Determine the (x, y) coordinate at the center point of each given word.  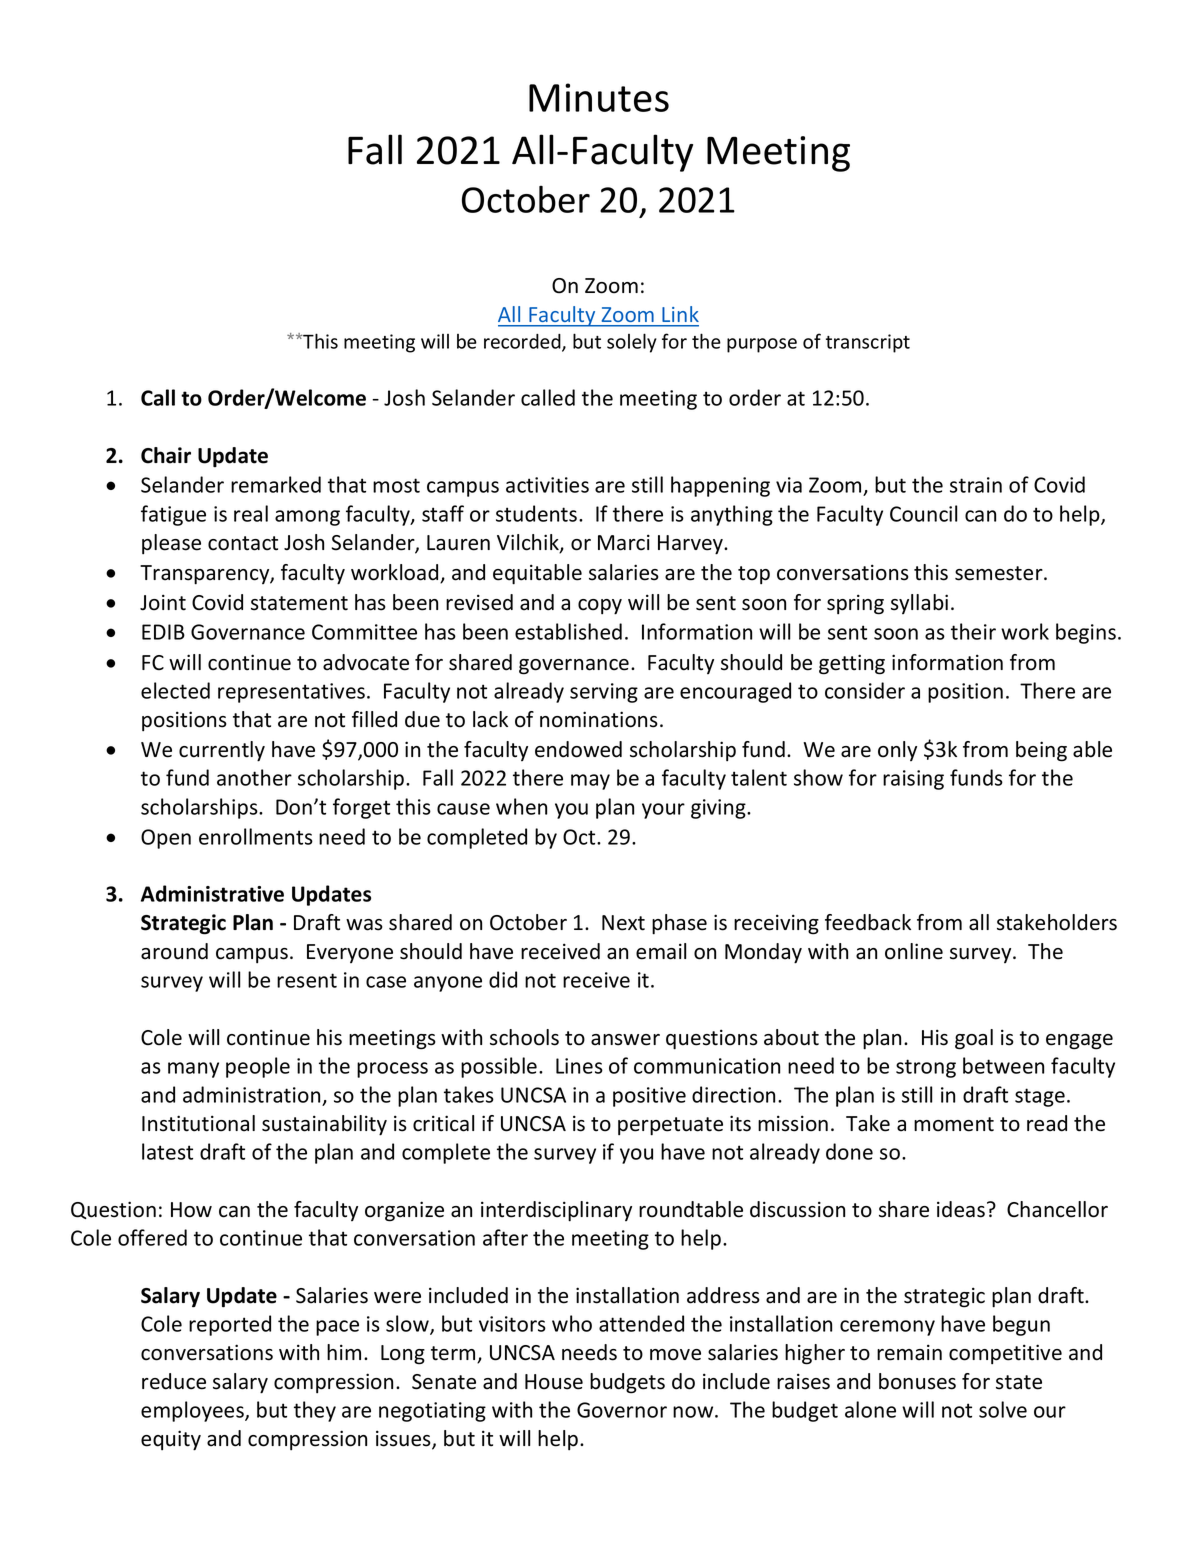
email (661, 951)
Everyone (350, 953)
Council (923, 513)
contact (243, 543)
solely (632, 343)
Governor (622, 1410)
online (914, 951)
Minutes (599, 97)
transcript (868, 343)
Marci (624, 542)
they (315, 1411)
